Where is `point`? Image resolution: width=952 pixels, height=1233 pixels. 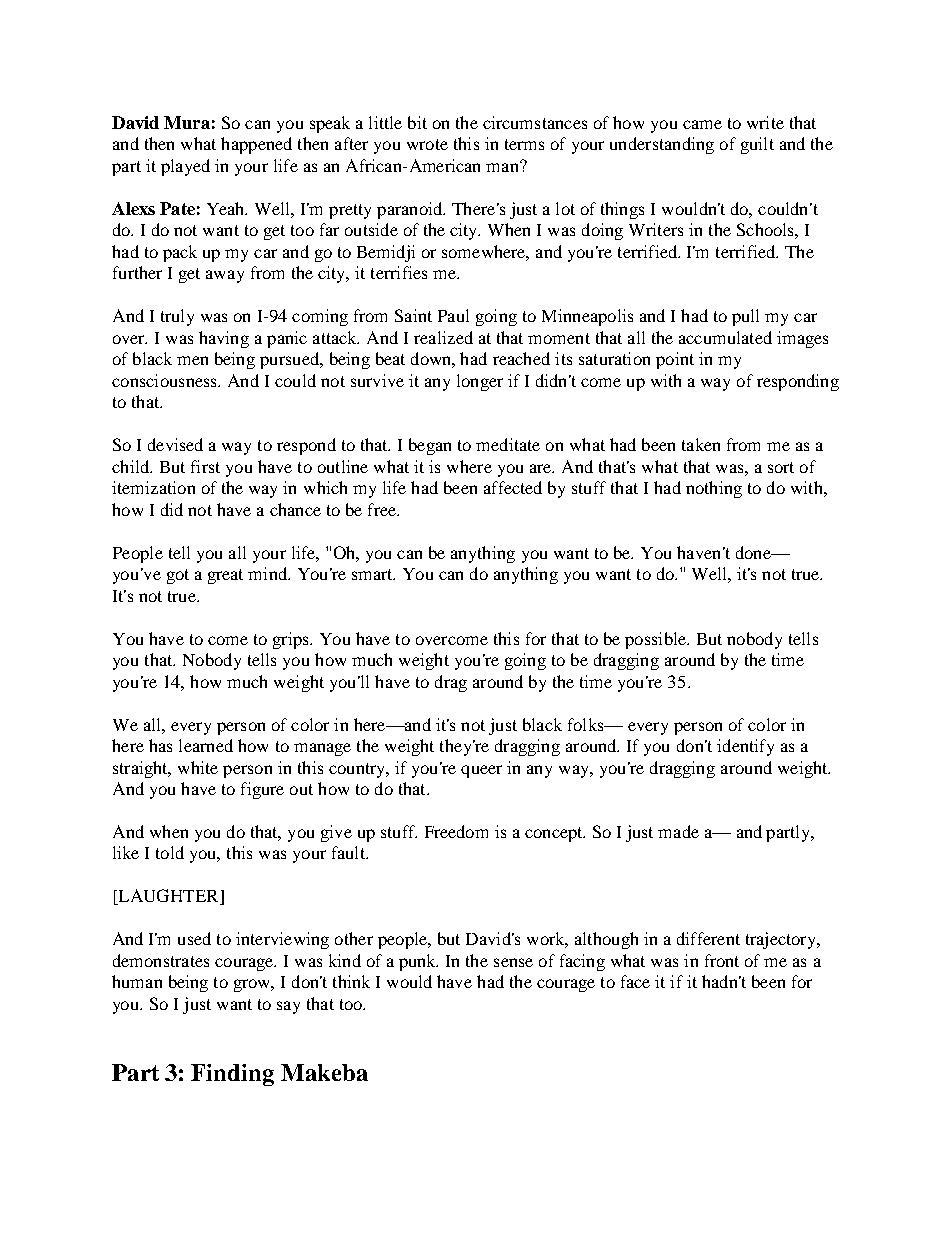 point is located at coordinates (675, 360).
